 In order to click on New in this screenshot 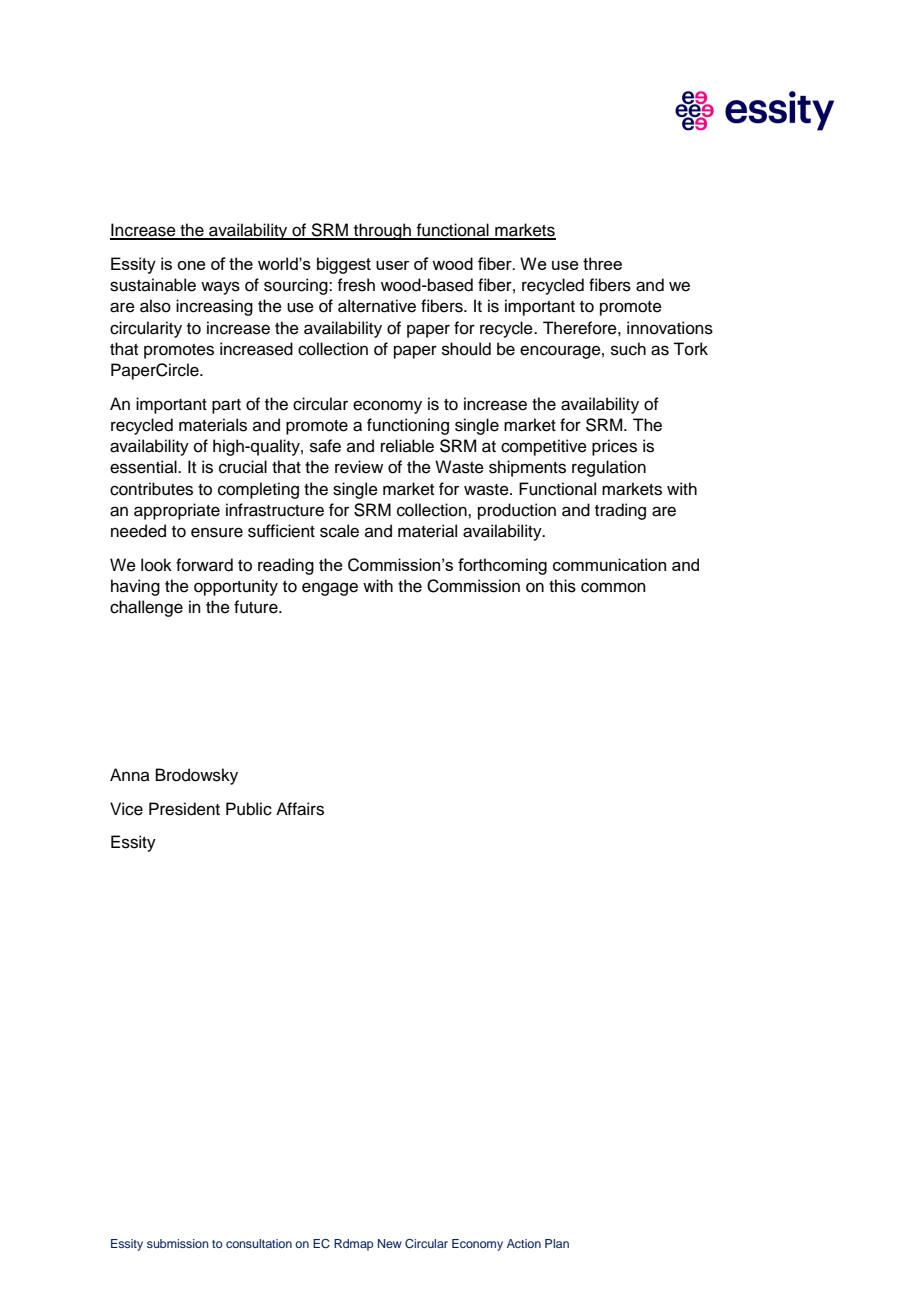, I will do `click(390, 1243)`.
